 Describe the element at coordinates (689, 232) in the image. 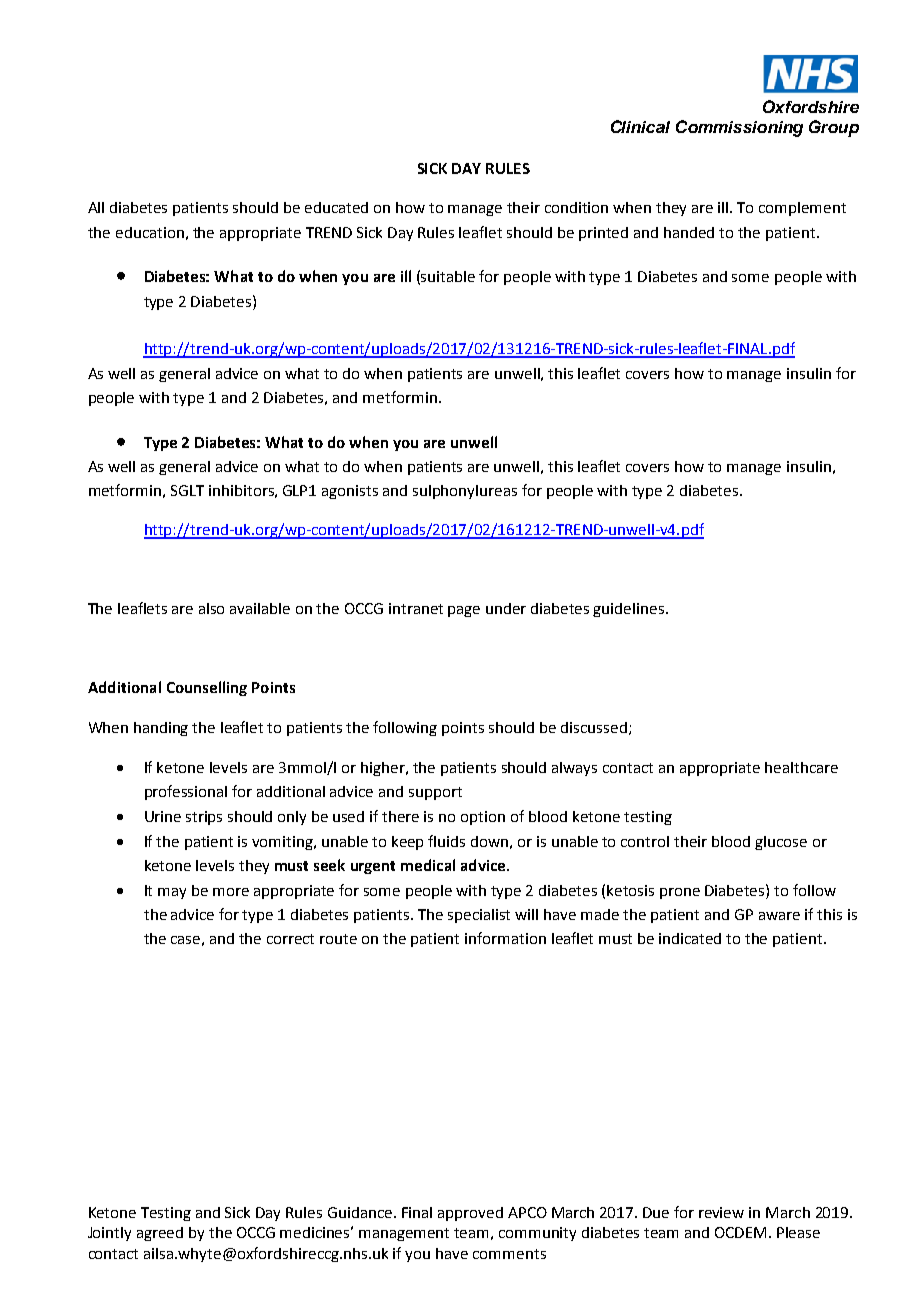

I see `handed` at that location.
